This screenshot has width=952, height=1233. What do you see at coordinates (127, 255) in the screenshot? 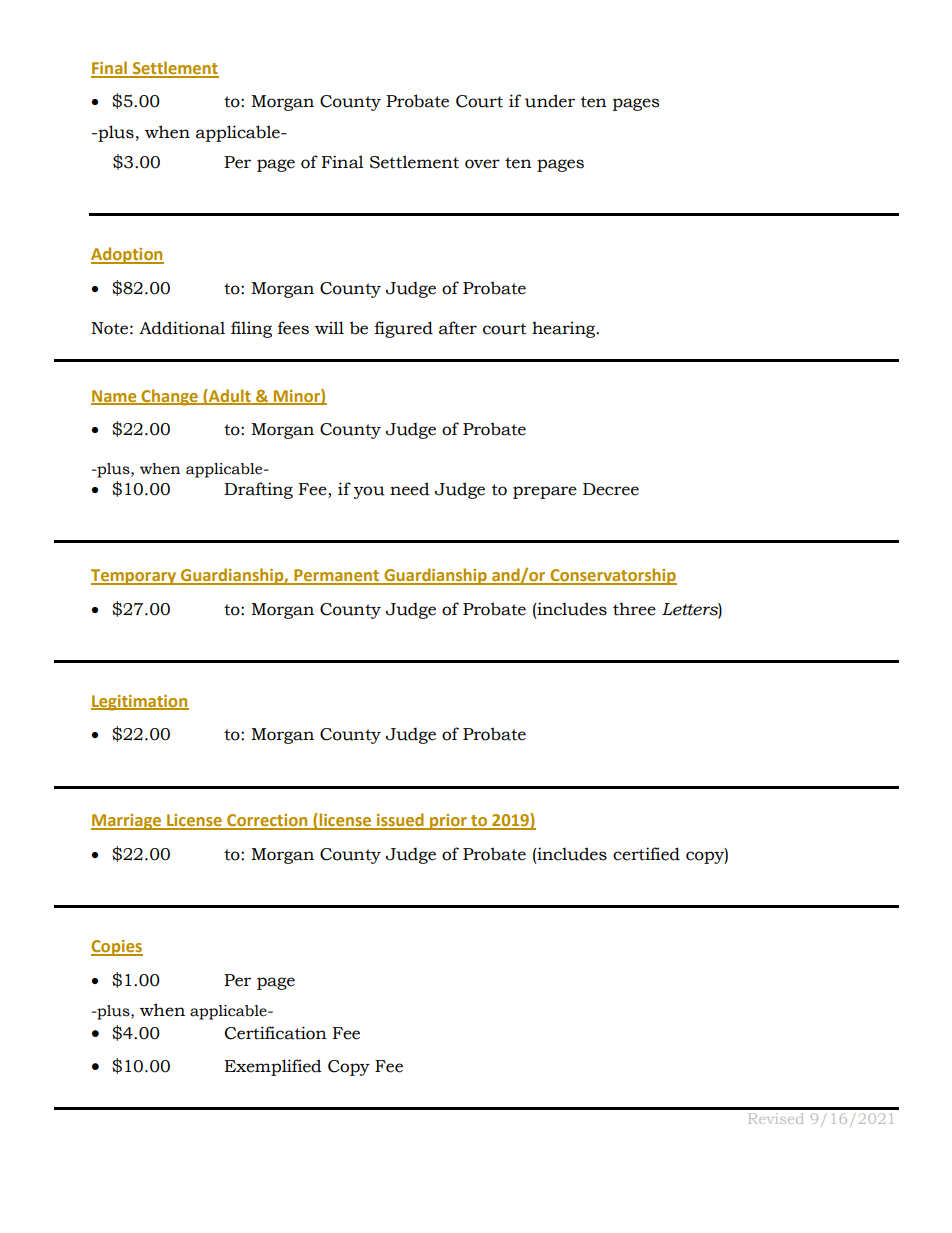
I see `Adoption` at bounding box center [127, 255].
